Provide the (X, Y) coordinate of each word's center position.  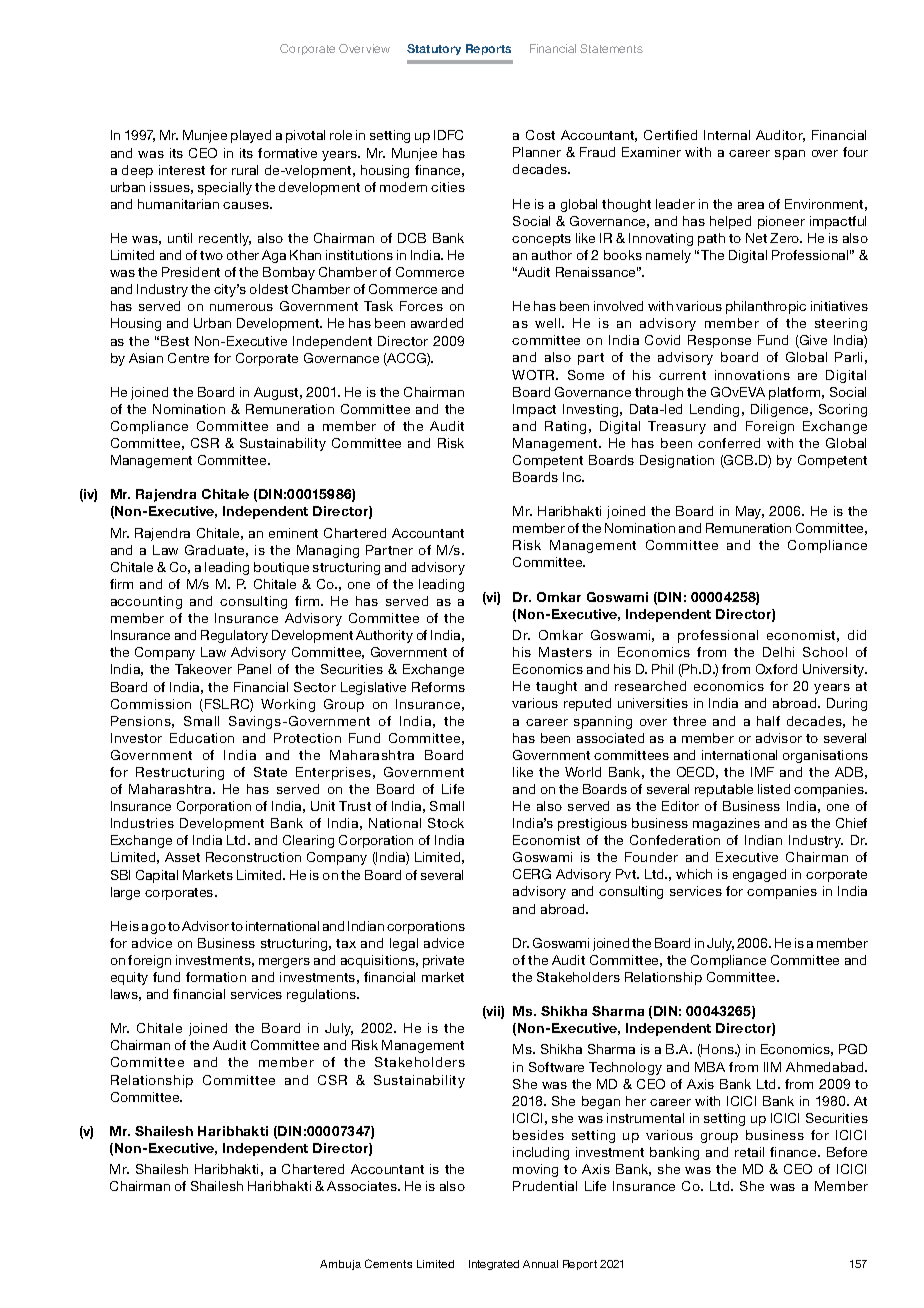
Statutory (434, 49)
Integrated (494, 1265)
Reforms (438, 687)
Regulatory (234, 636)
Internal (727, 135)
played (251, 136)
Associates (363, 1186)
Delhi (778, 652)
